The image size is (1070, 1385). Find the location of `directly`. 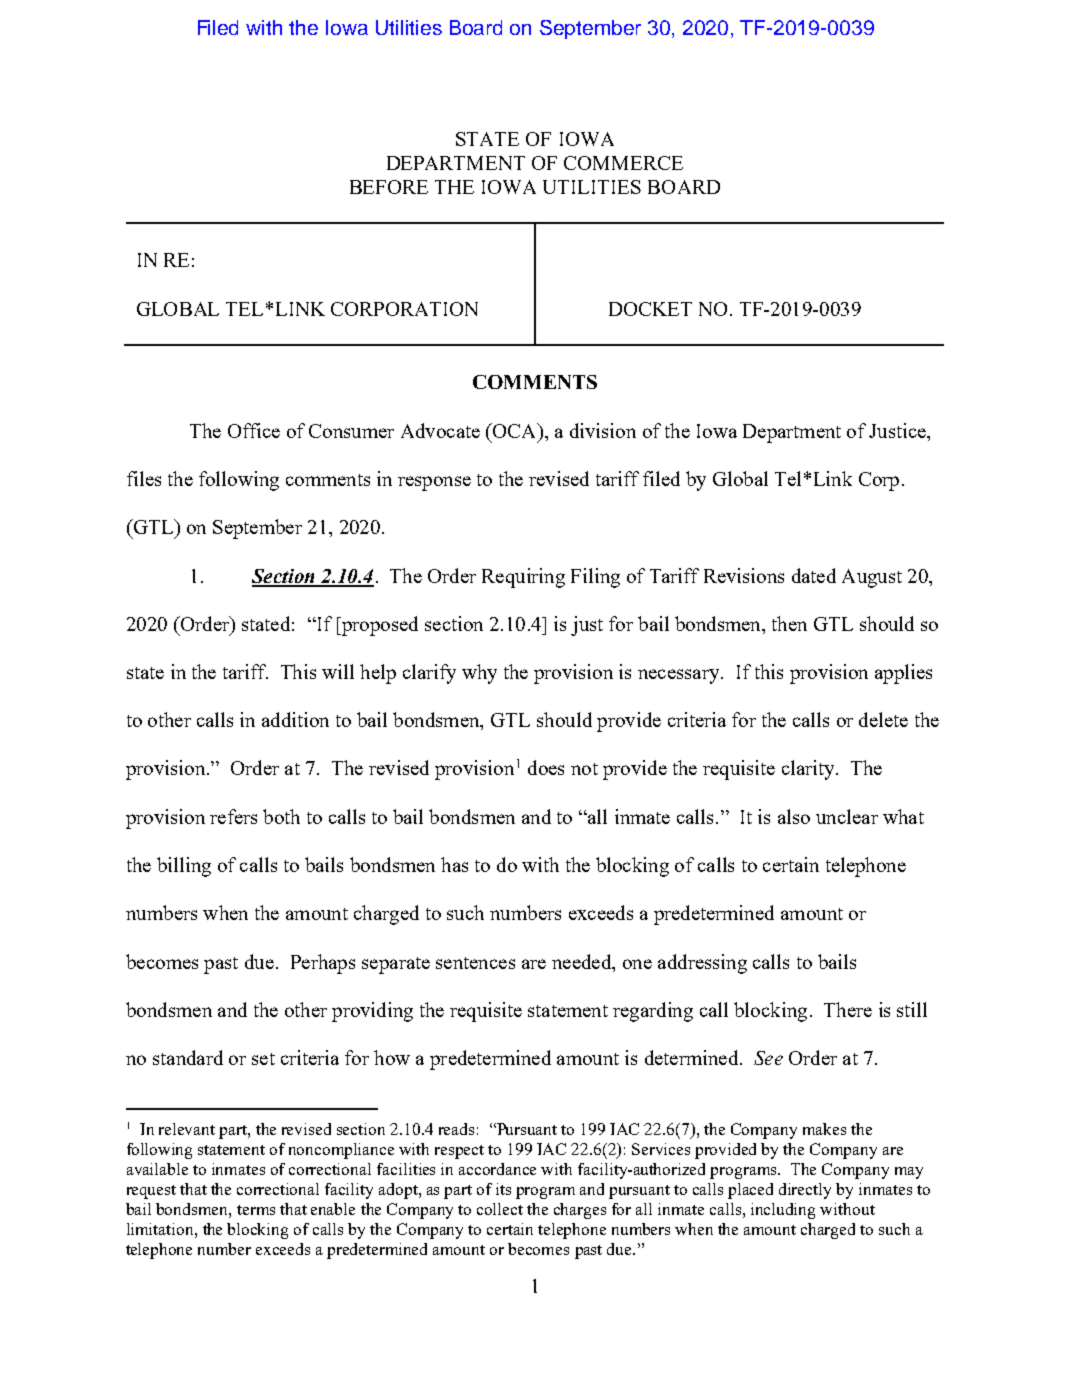

directly is located at coordinates (805, 1191).
